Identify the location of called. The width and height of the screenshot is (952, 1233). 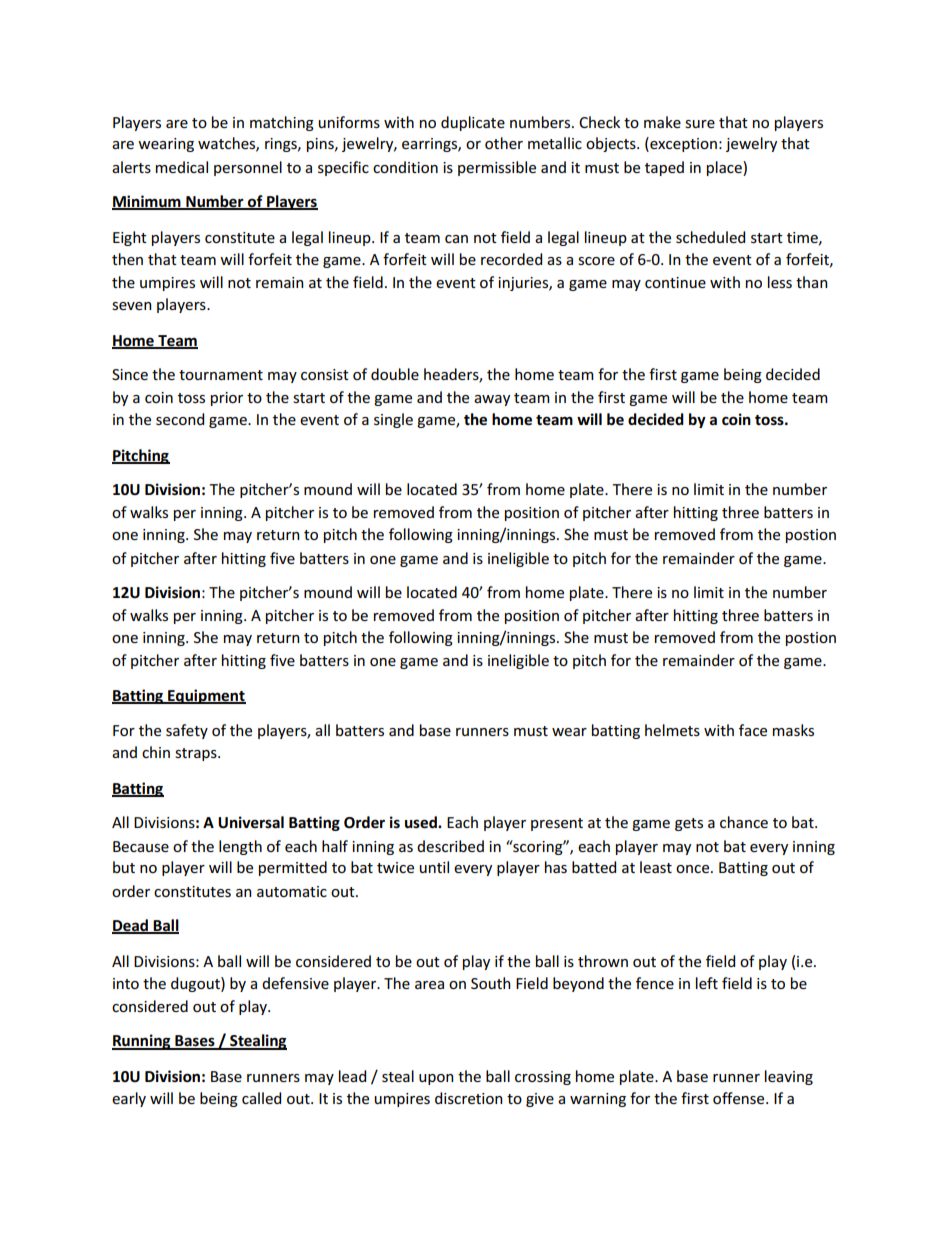
(261, 1098).
